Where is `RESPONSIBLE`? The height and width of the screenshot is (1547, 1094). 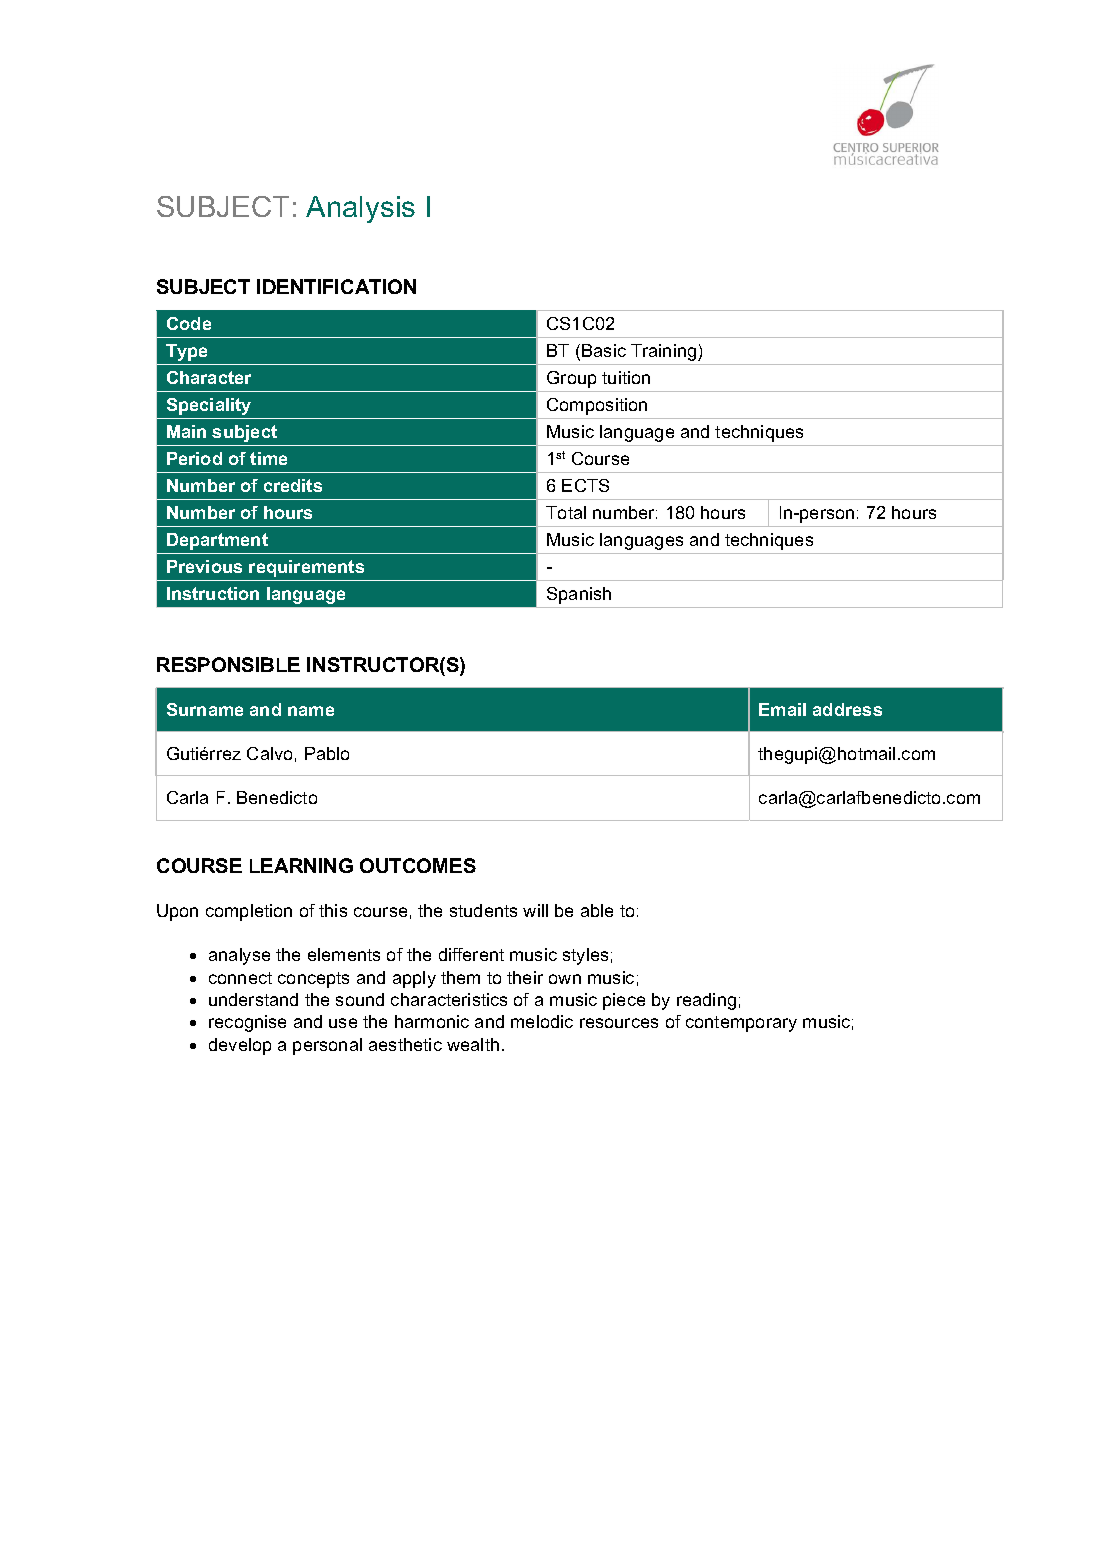 RESPONSIBLE is located at coordinates (228, 664).
